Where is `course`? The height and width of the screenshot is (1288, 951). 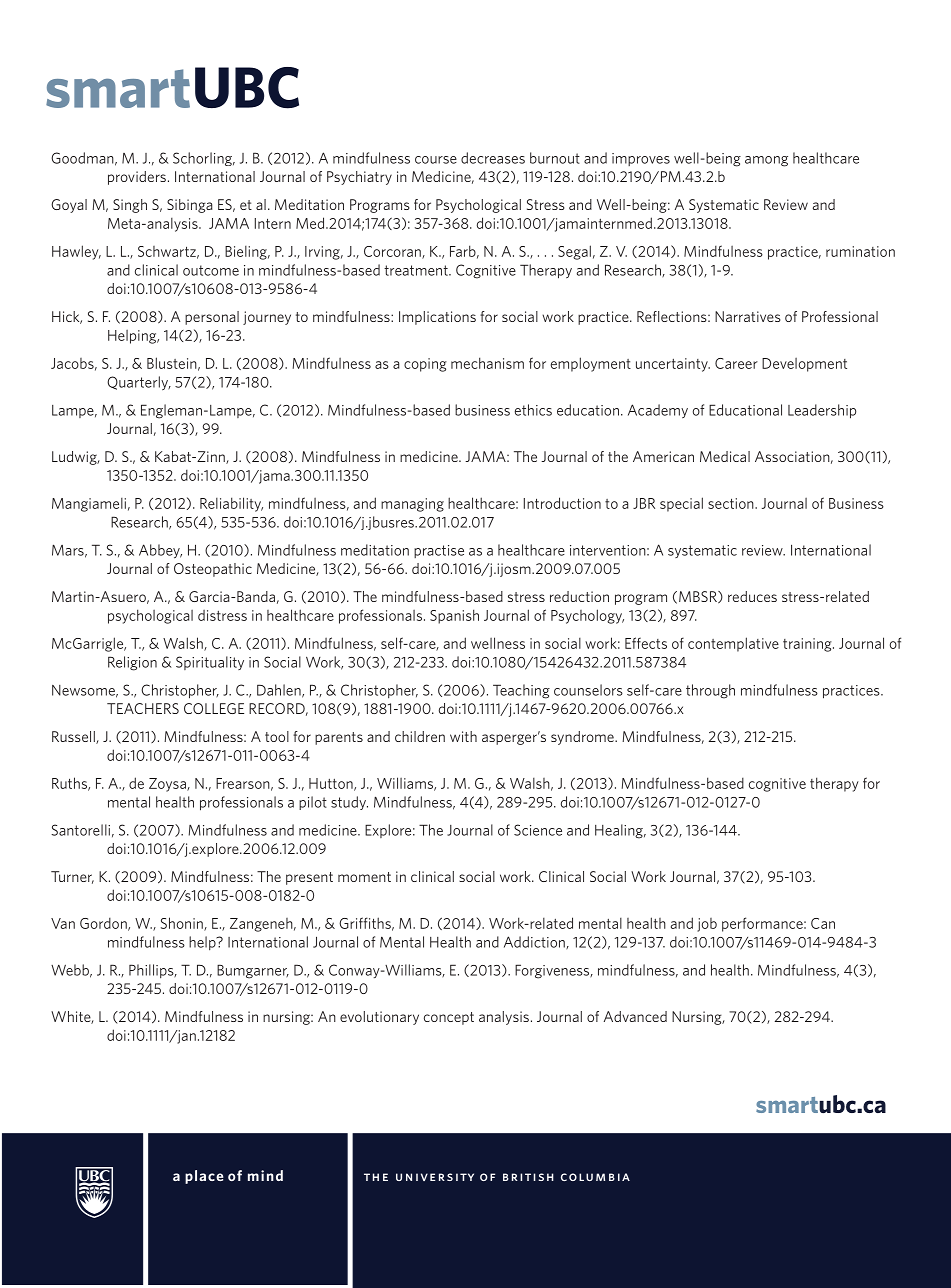 course is located at coordinates (436, 160).
